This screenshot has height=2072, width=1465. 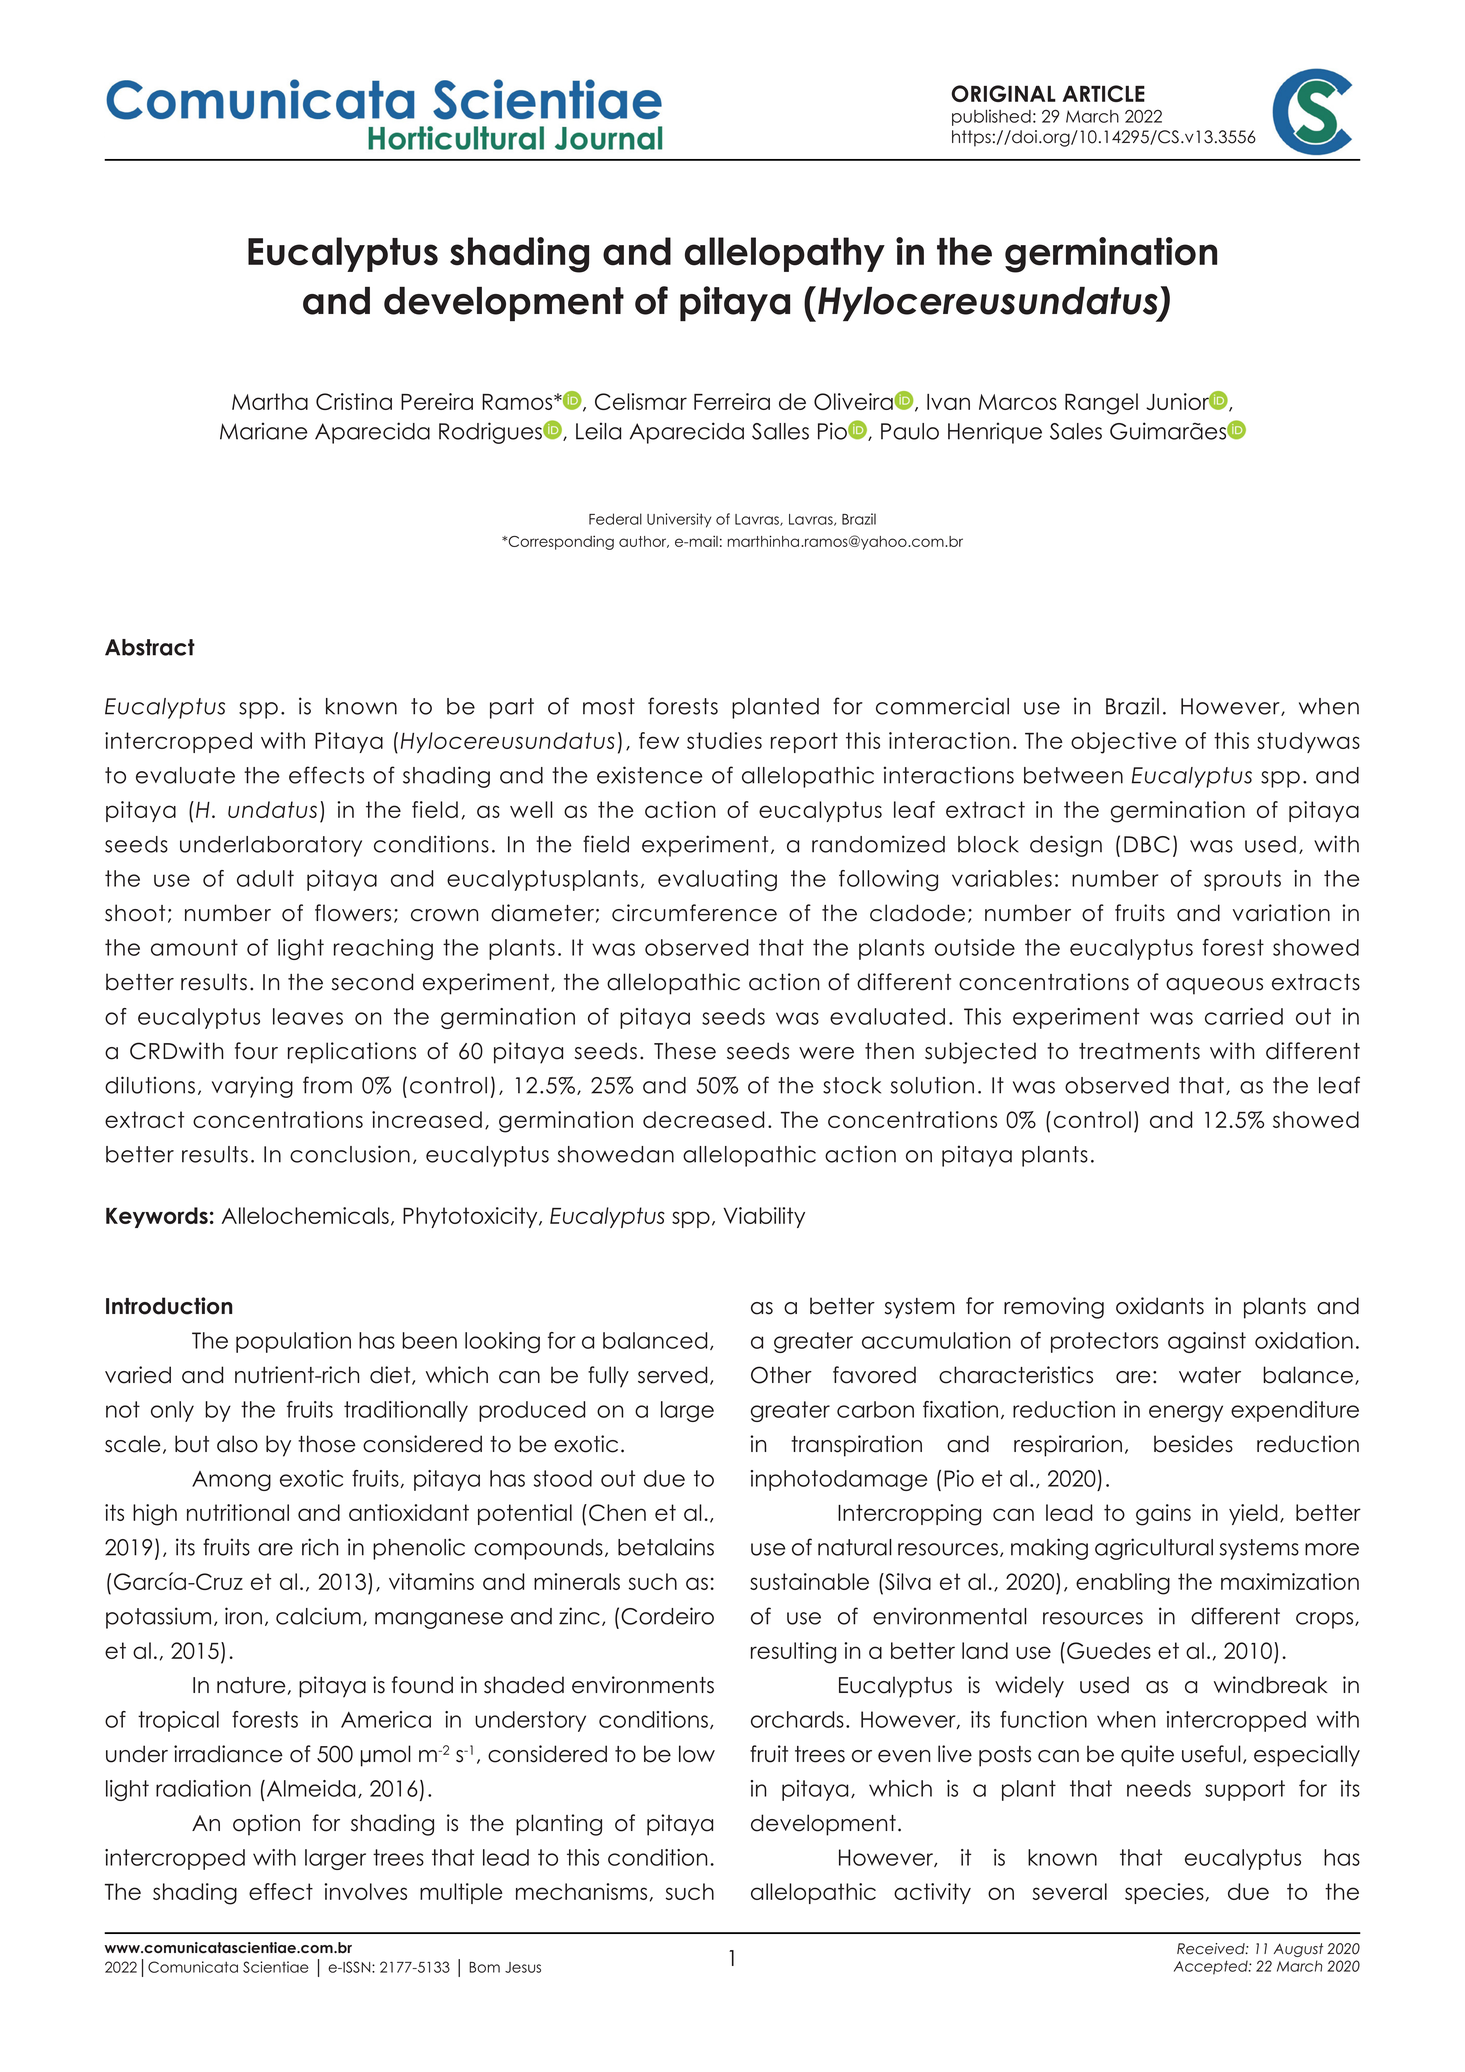 I want to click on involves, so click(x=365, y=1891).
